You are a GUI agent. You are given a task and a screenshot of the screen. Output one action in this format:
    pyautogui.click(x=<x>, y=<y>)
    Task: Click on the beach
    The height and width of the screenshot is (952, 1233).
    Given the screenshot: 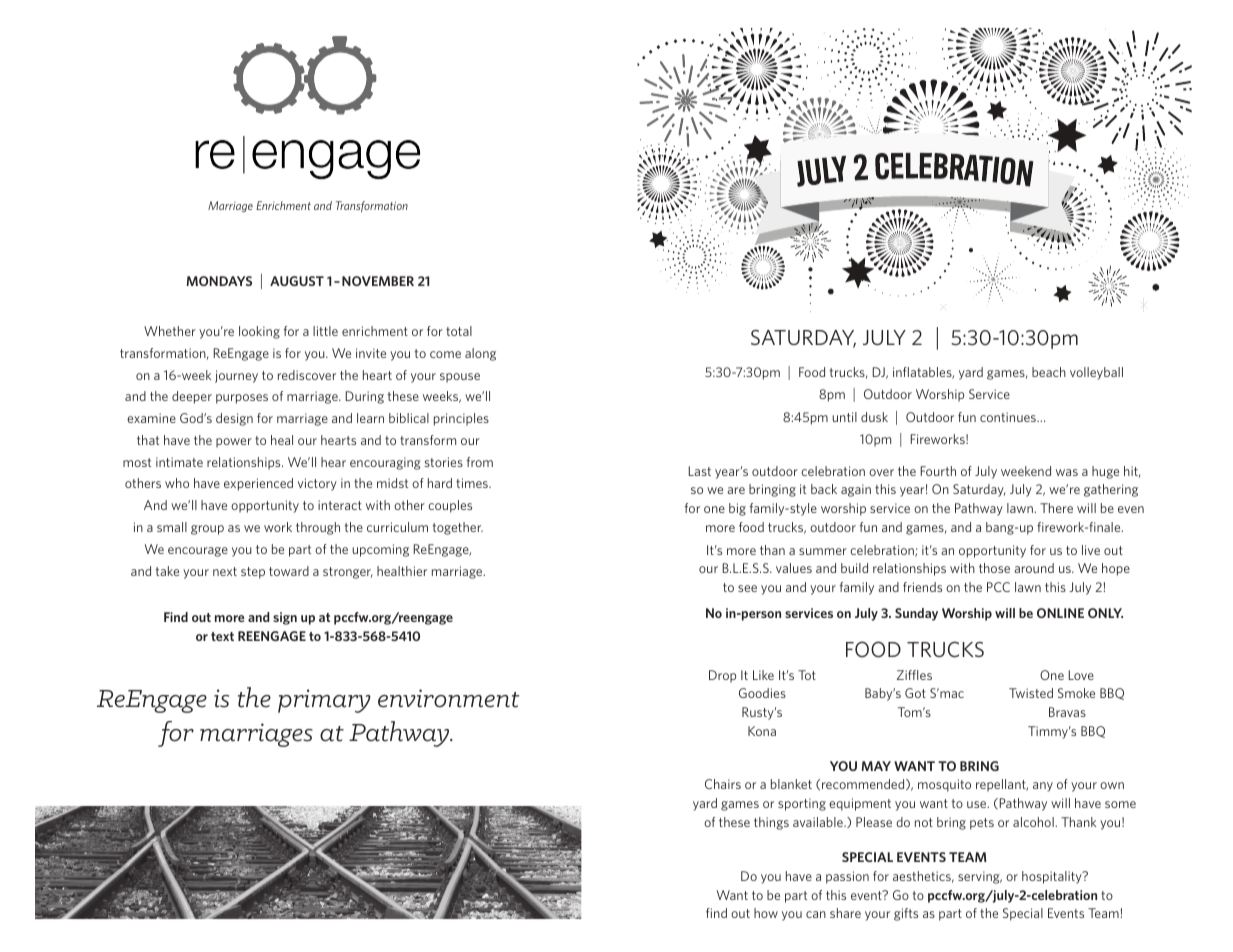 What is the action you would take?
    pyautogui.click(x=1049, y=372)
